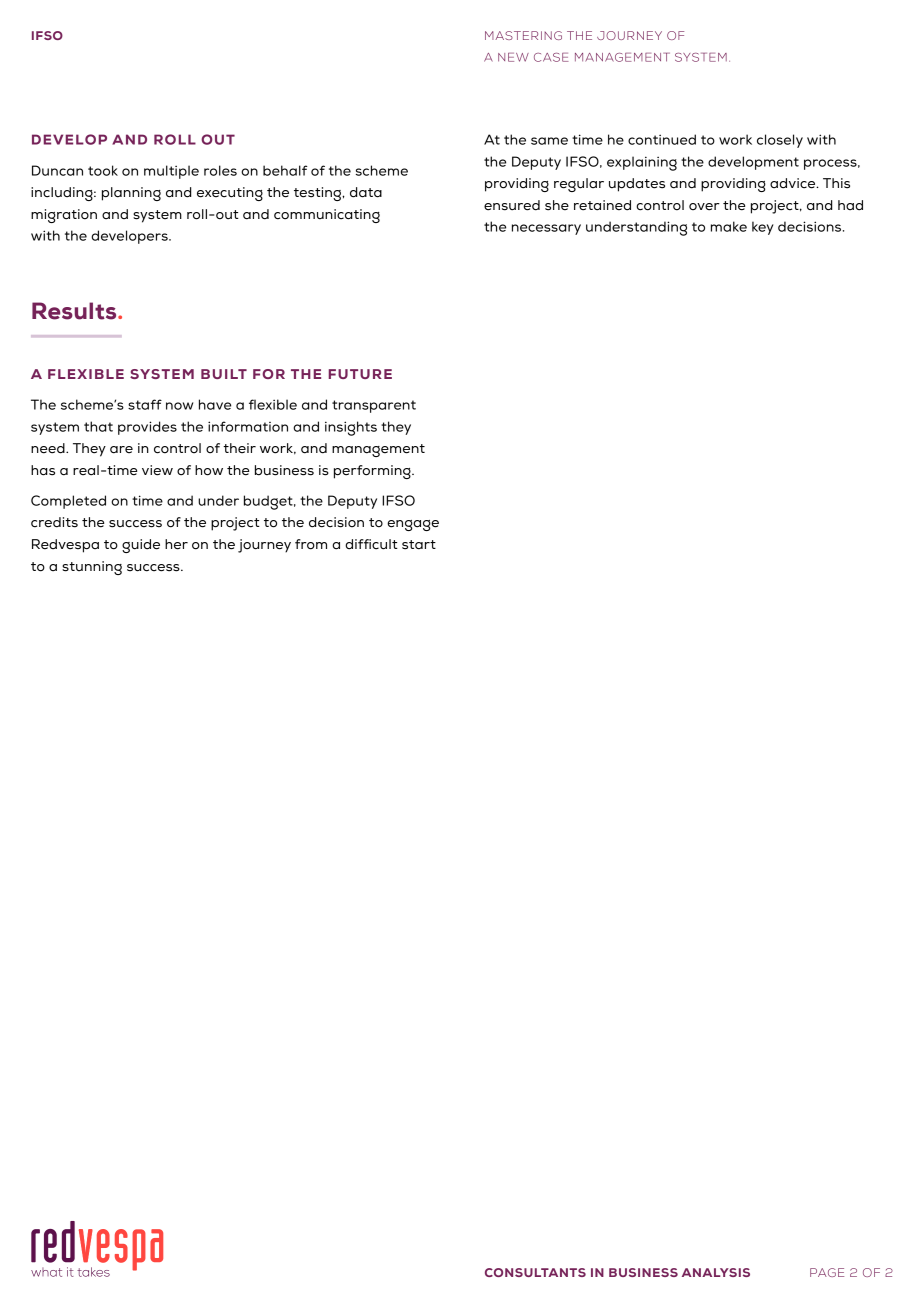 This screenshot has height=1308, width=924. What do you see at coordinates (103, 170) in the screenshot?
I see `took` at bounding box center [103, 170].
